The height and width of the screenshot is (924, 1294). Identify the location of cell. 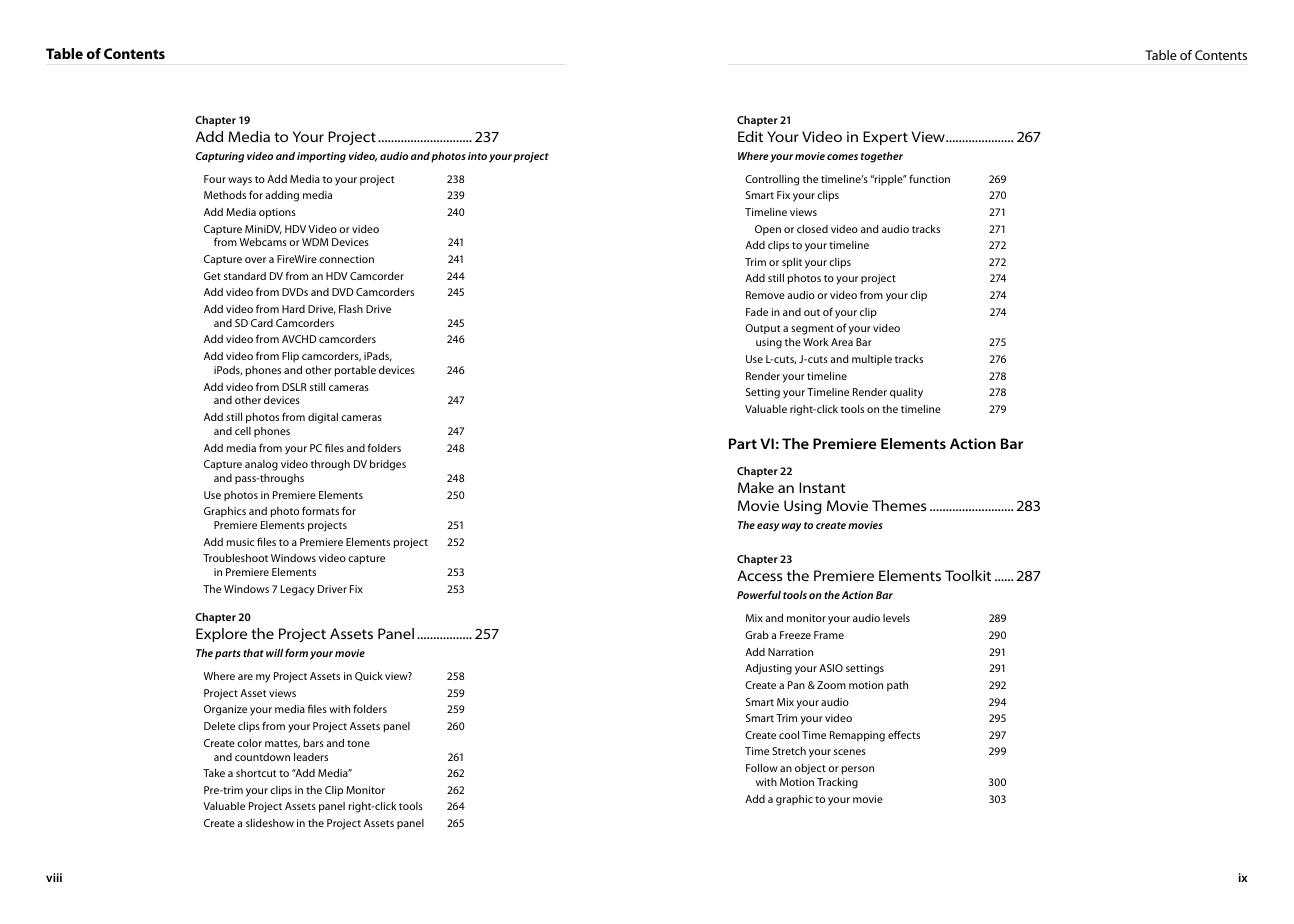
(243, 431).
